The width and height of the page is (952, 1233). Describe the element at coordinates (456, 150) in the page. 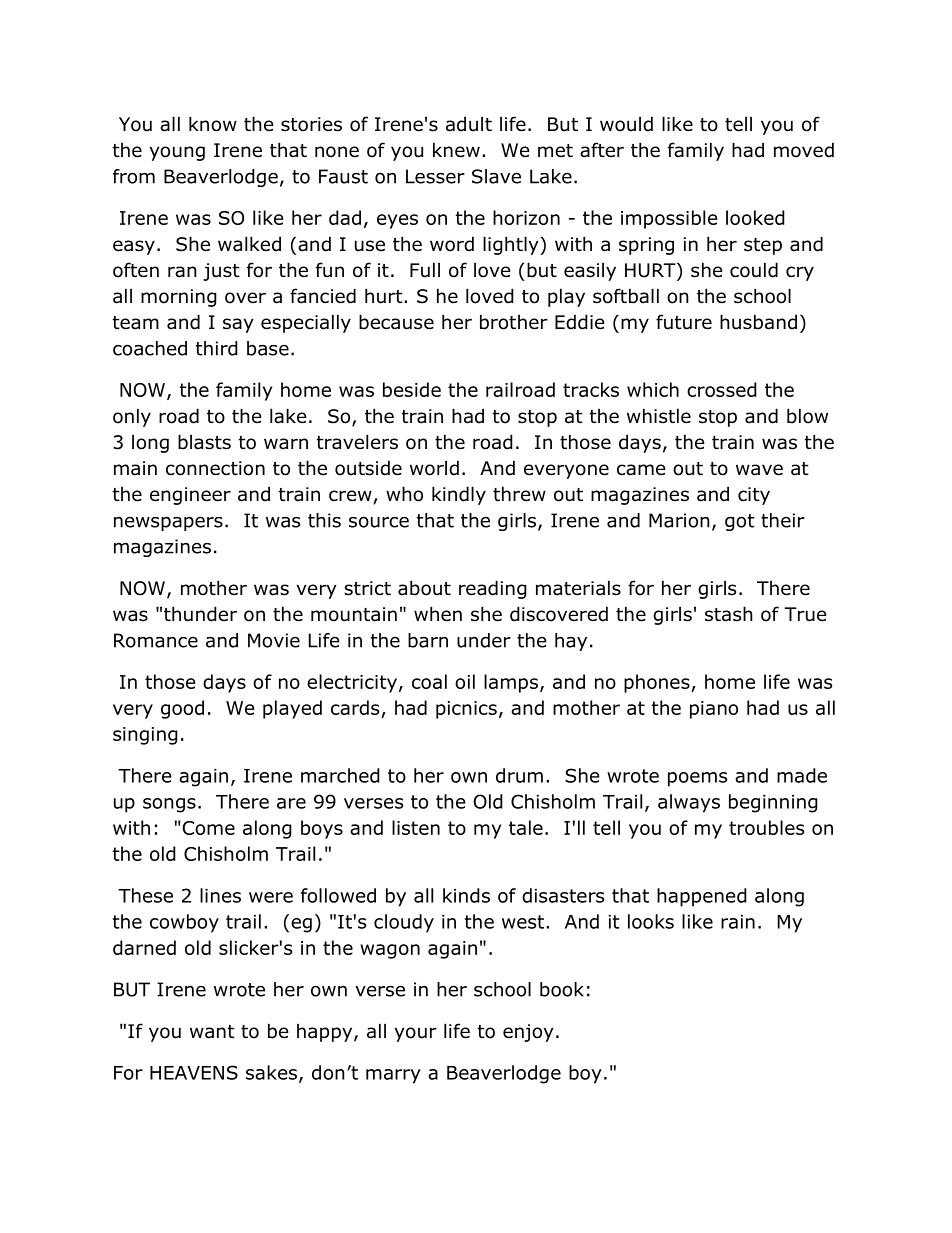

I see `knew` at that location.
